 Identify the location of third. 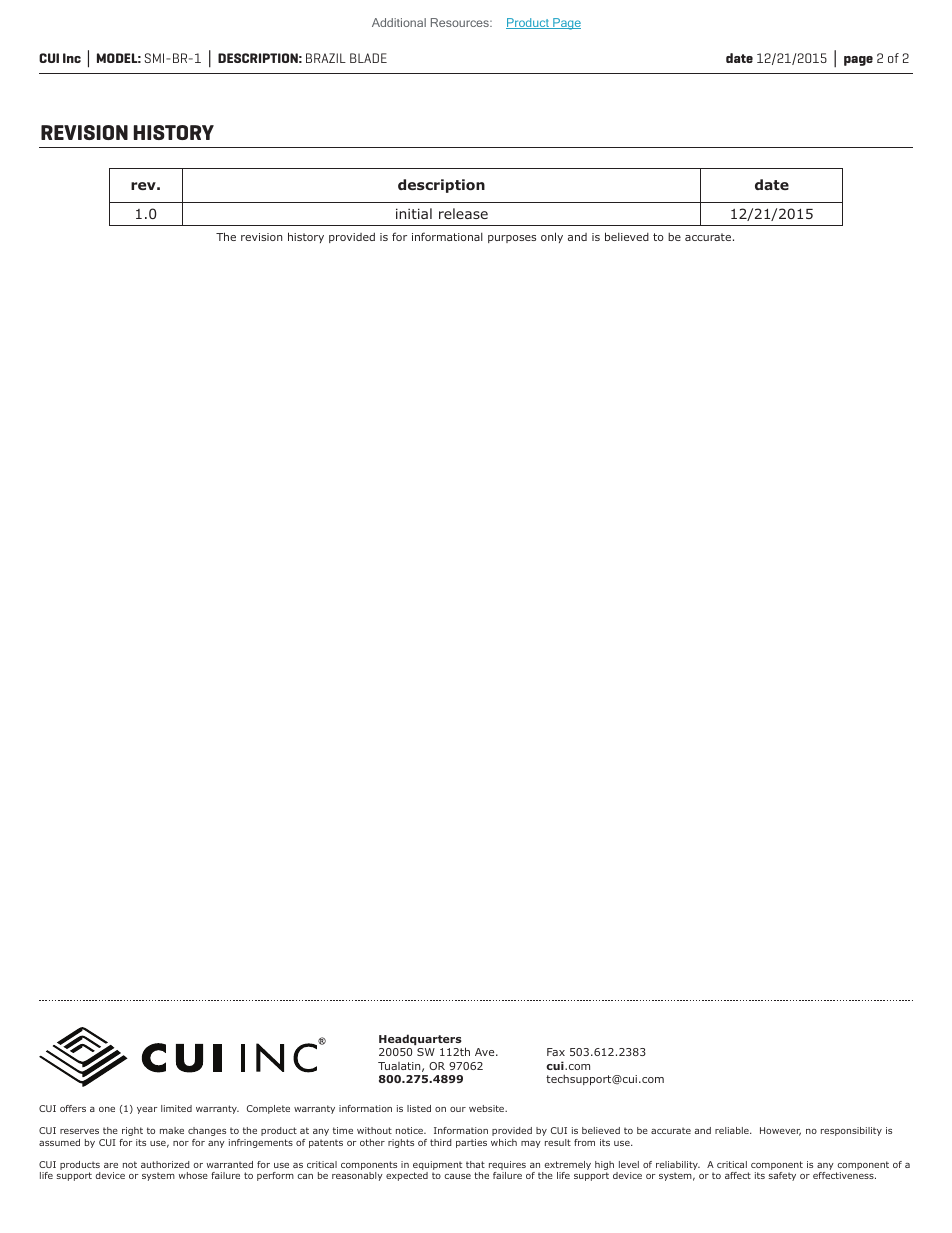
(441, 1142).
